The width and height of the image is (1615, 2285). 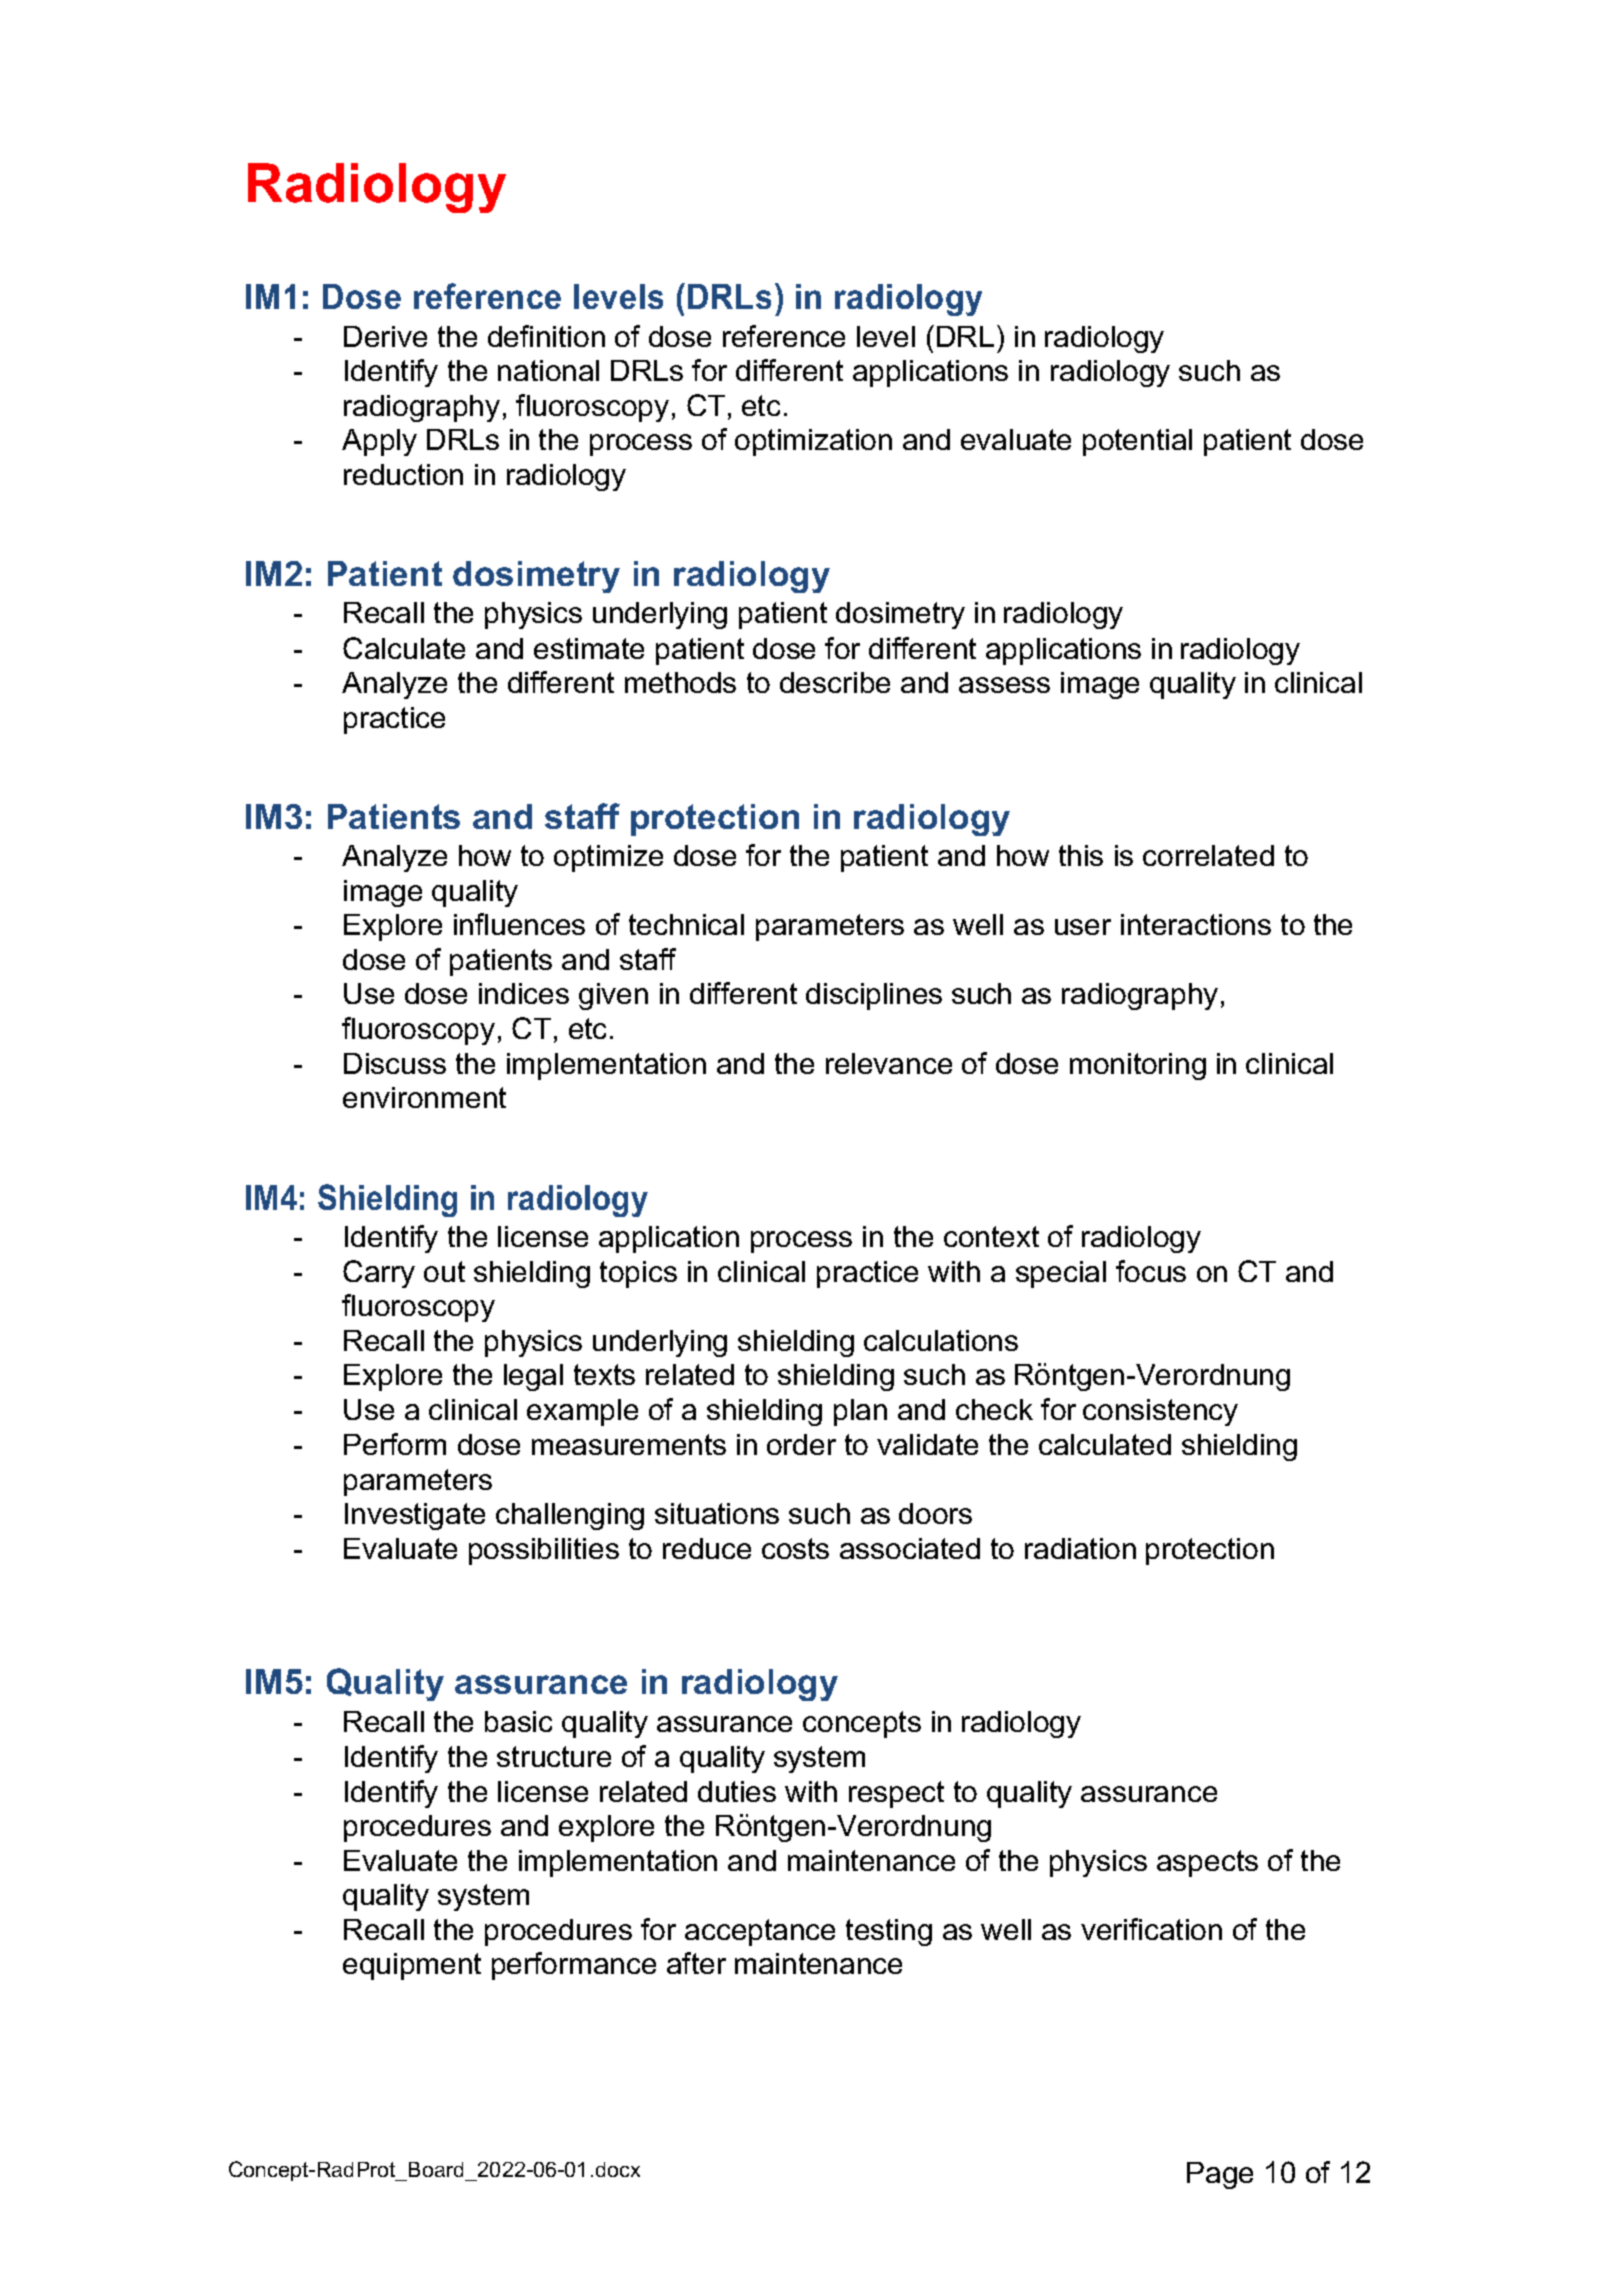 I want to click on possibilities, so click(x=544, y=1551).
